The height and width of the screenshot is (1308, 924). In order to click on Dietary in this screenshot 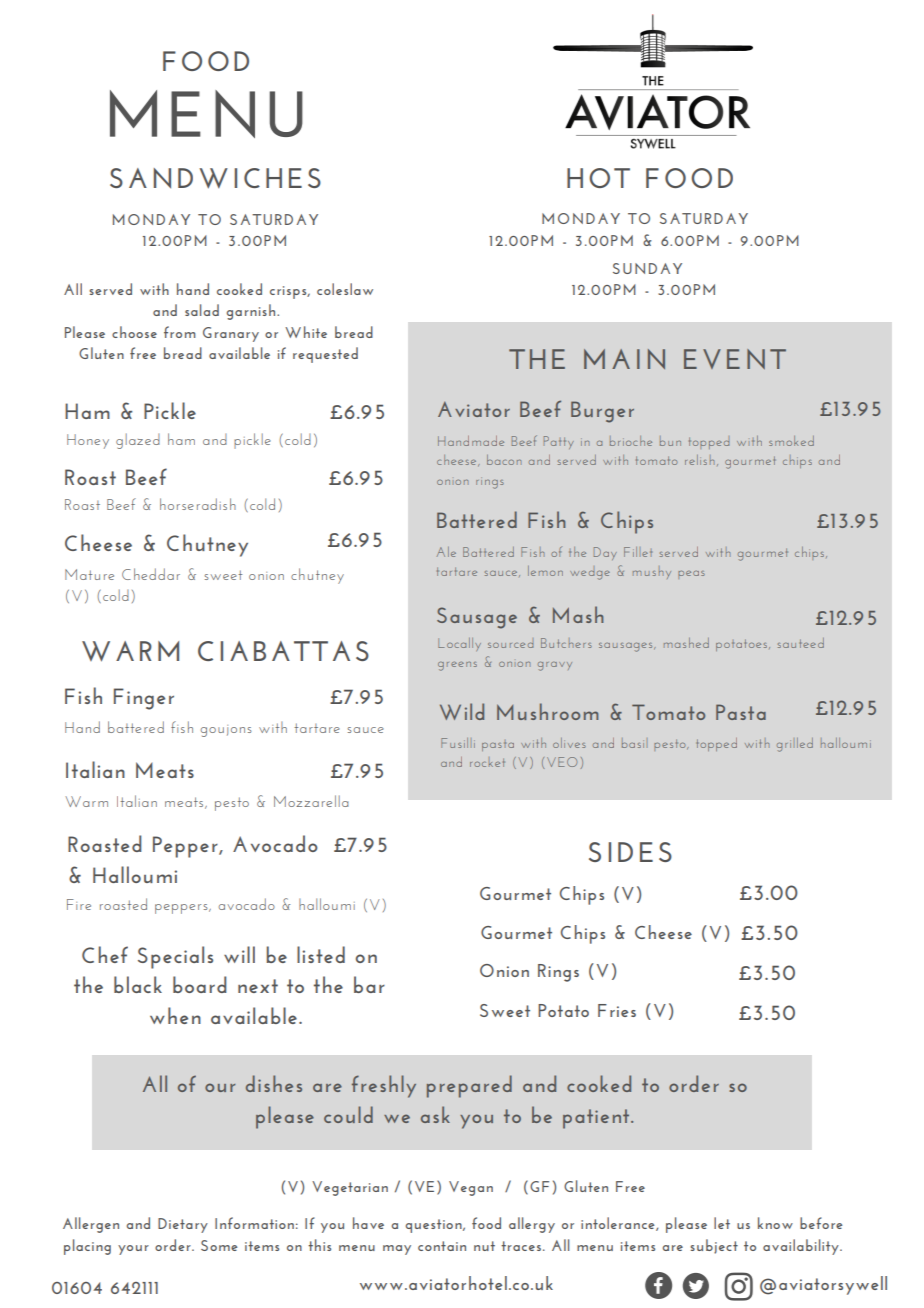, I will do `click(183, 1225)`.
